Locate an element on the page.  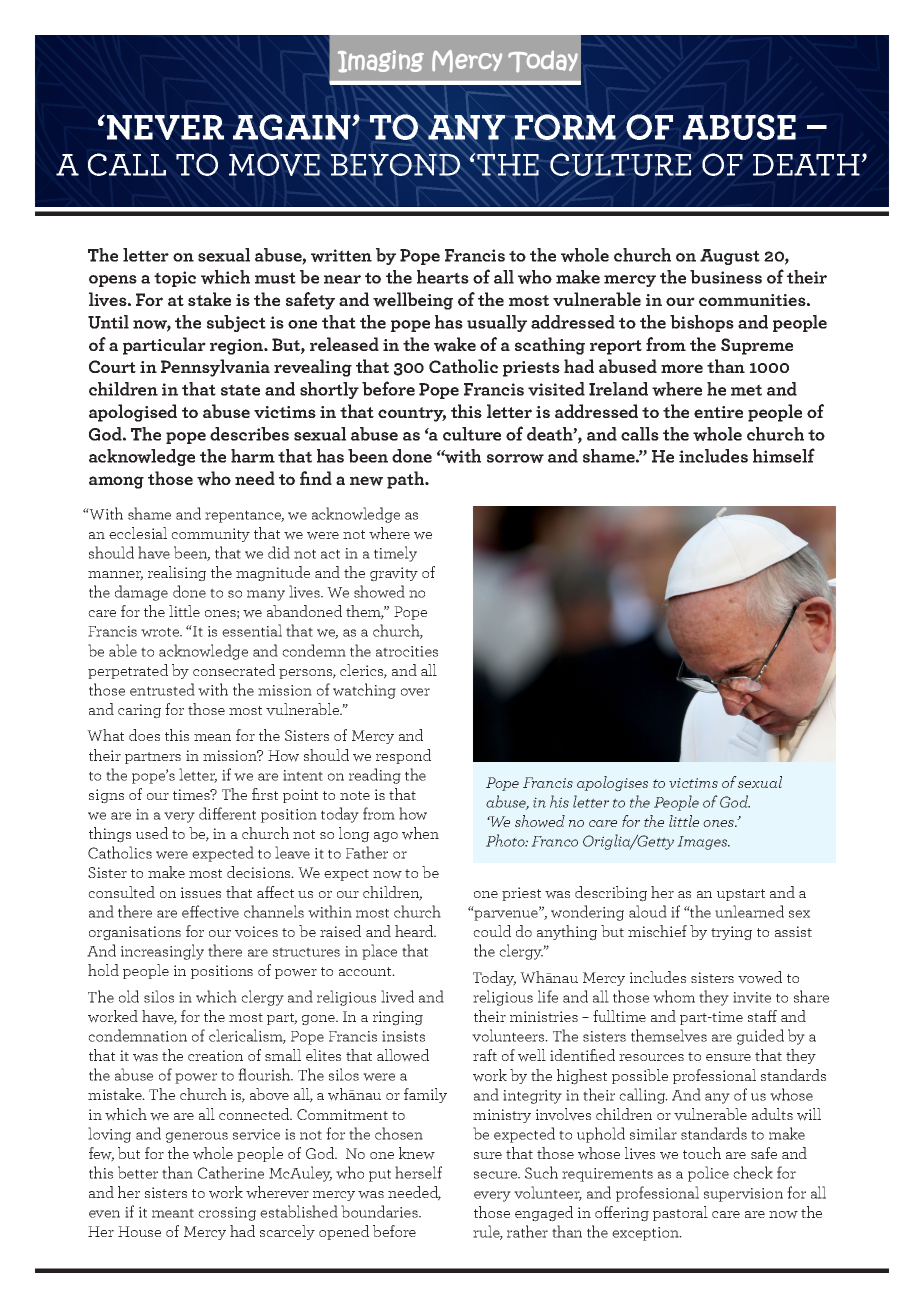
BEYOND is located at coordinates (395, 164).
